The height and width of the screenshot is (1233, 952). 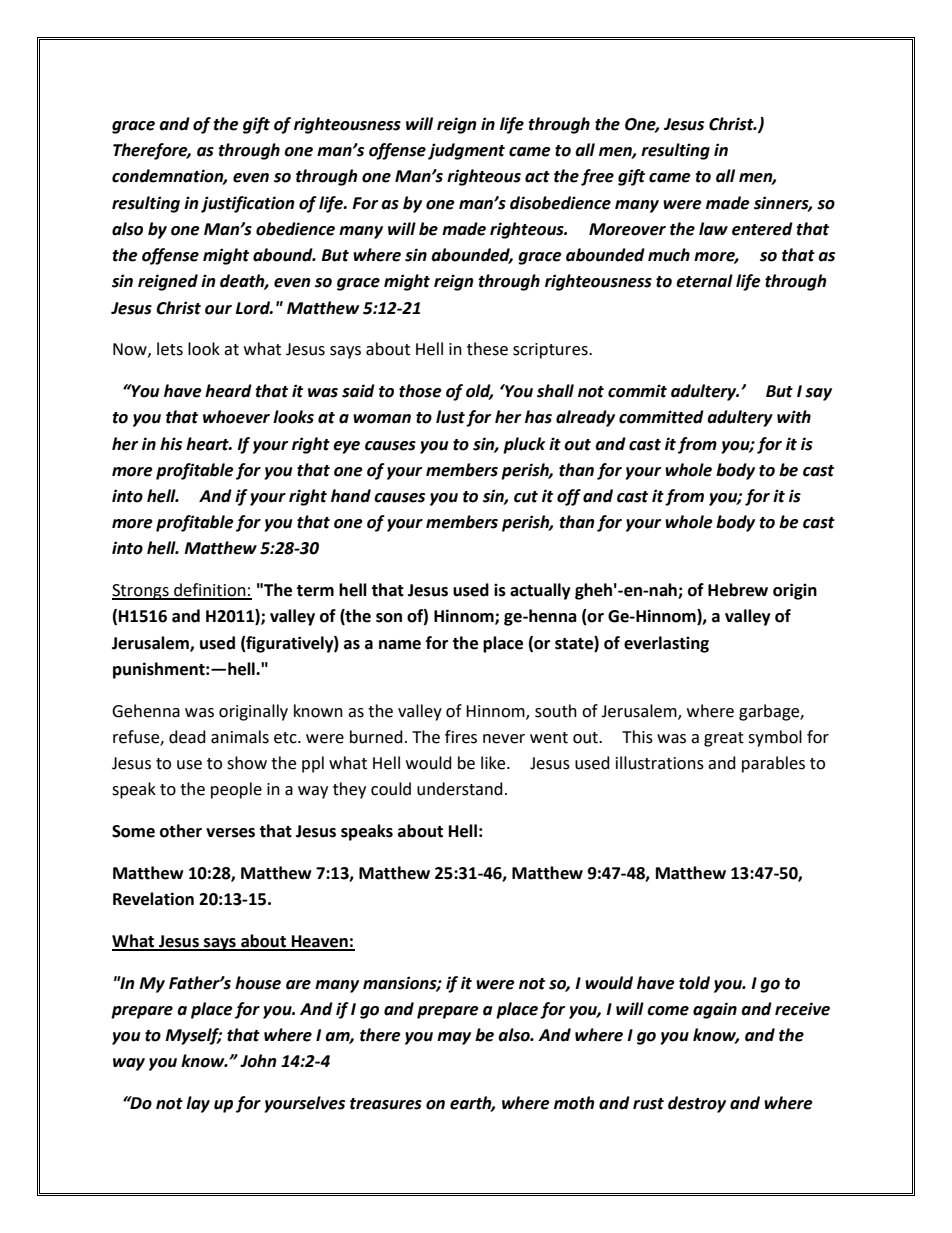 What do you see at coordinates (773, 764) in the screenshot?
I see `parables` at bounding box center [773, 764].
